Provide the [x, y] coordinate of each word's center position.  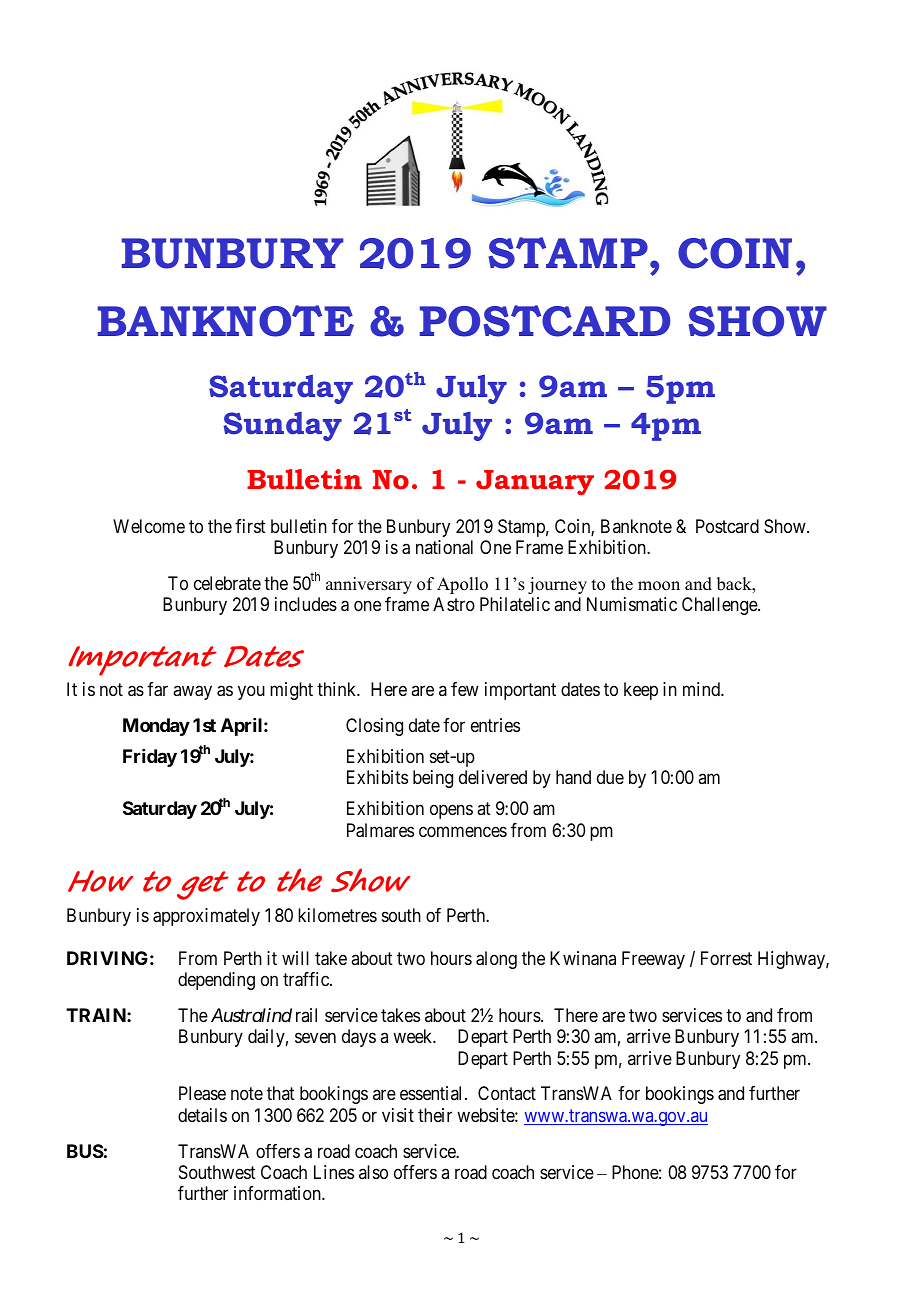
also [373, 1172]
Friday [150, 758]
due [610, 777]
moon [659, 586]
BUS [85, 1151]
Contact [507, 1093]
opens [451, 812]
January [535, 482]
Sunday [282, 426]
